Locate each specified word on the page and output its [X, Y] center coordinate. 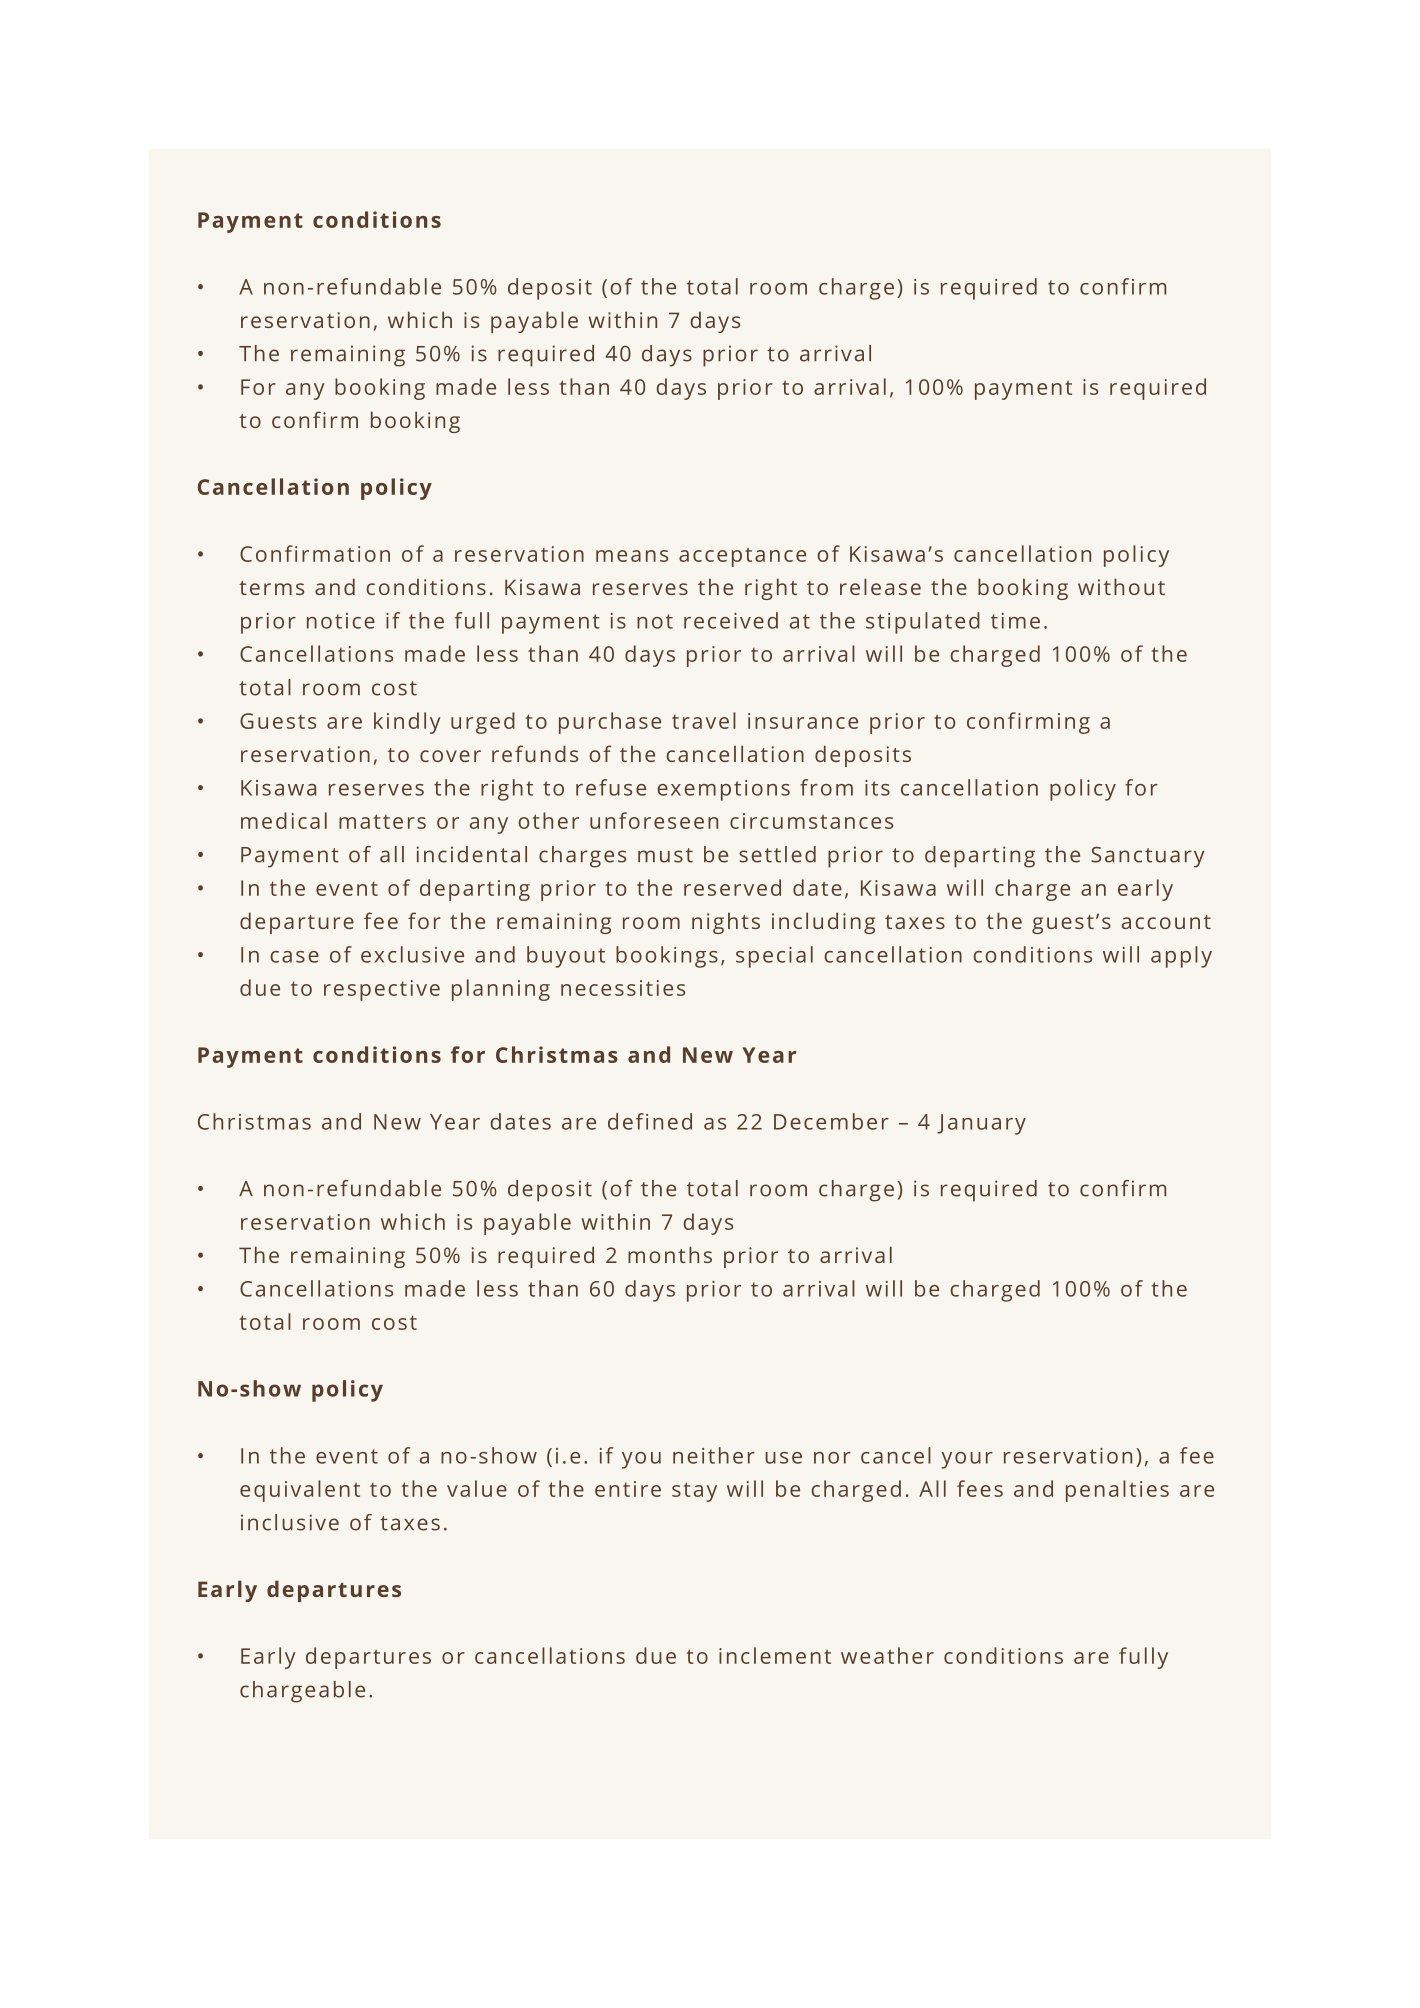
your [967, 1460]
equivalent [300, 1491]
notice [341, 621]
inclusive [290, 1522]
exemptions [723, 790]
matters [382, 821]
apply [1181, 957]
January [981, 1124]
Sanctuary [1147, 857]
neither [714, 1455]
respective [382, 990]
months [670, 1254]
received [731, 620]
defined [650, 1121]
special [774, 957]
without [1121, 586]
